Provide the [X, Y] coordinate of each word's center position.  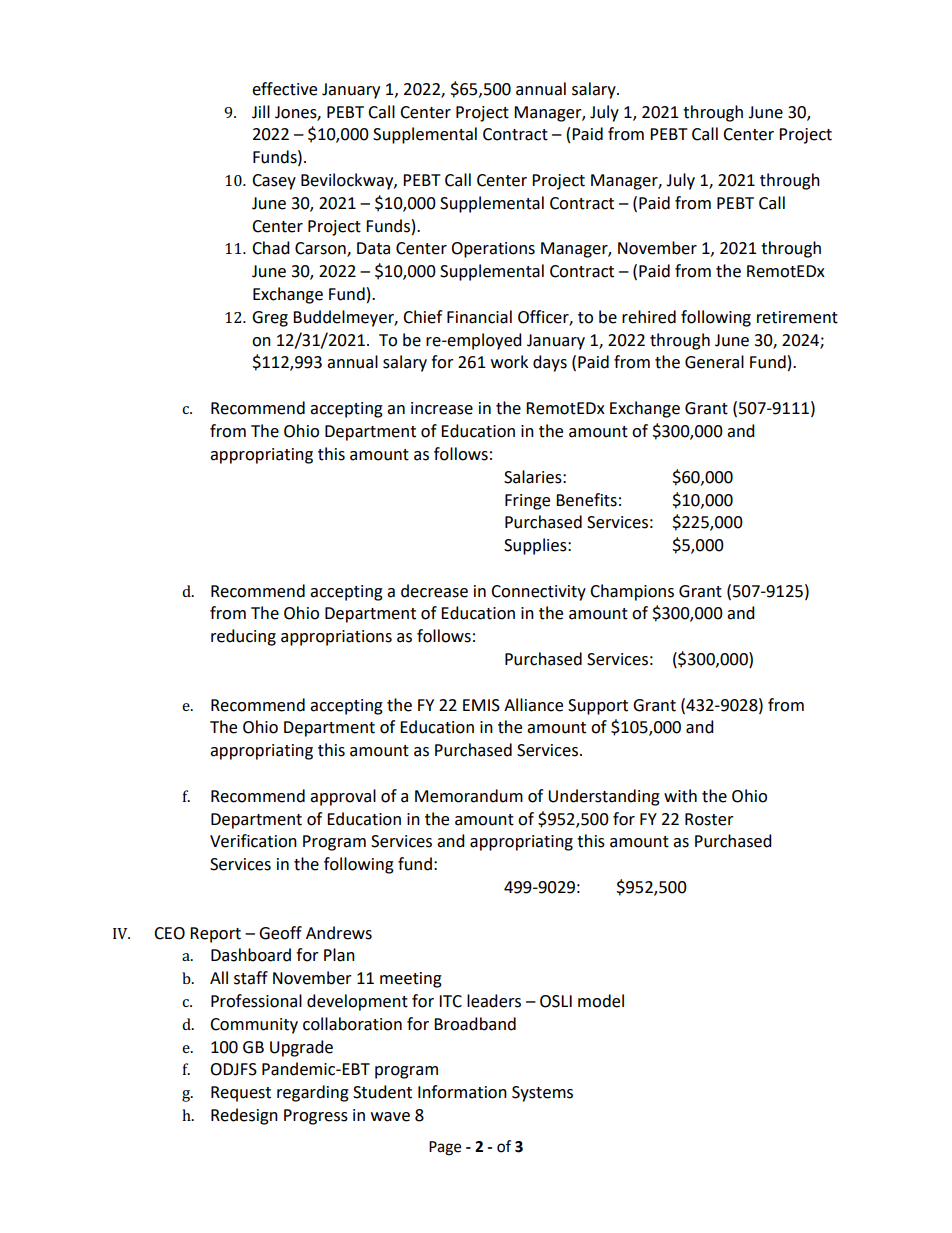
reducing [243, 637]
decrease [434, 591]
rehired [649, 317]
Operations [493, 250]
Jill [261, 112]
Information [462, 1092]
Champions [632, 592]
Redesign [244, 1116]
